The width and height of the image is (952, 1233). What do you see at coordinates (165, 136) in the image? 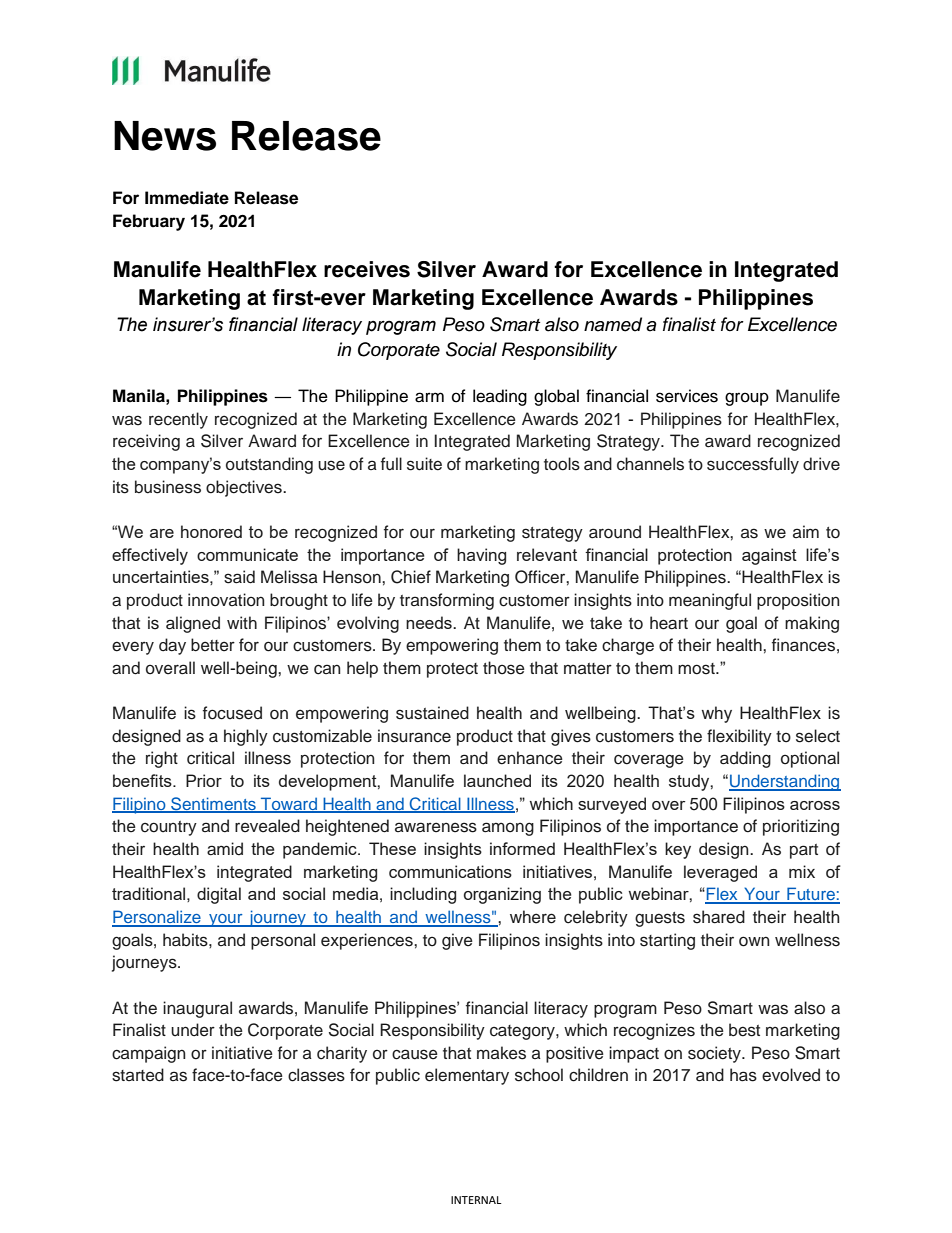
I see `News` at bounding box center [165, 136].
